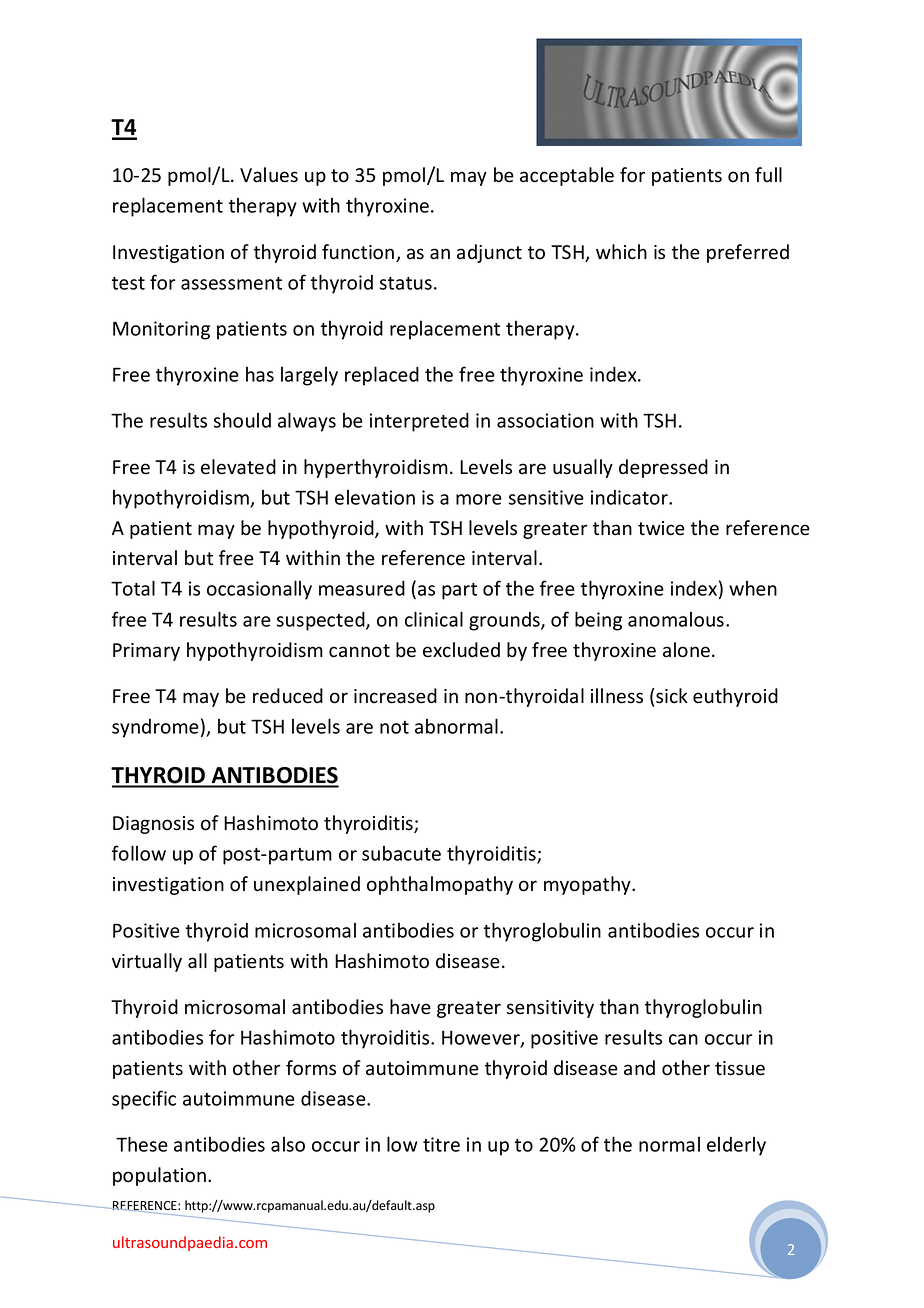 The width and height of the document is (924, 1308). What do you see at coordinates (161, 1176) in the document?
I see `population` at bounding box center [161, 1176].
